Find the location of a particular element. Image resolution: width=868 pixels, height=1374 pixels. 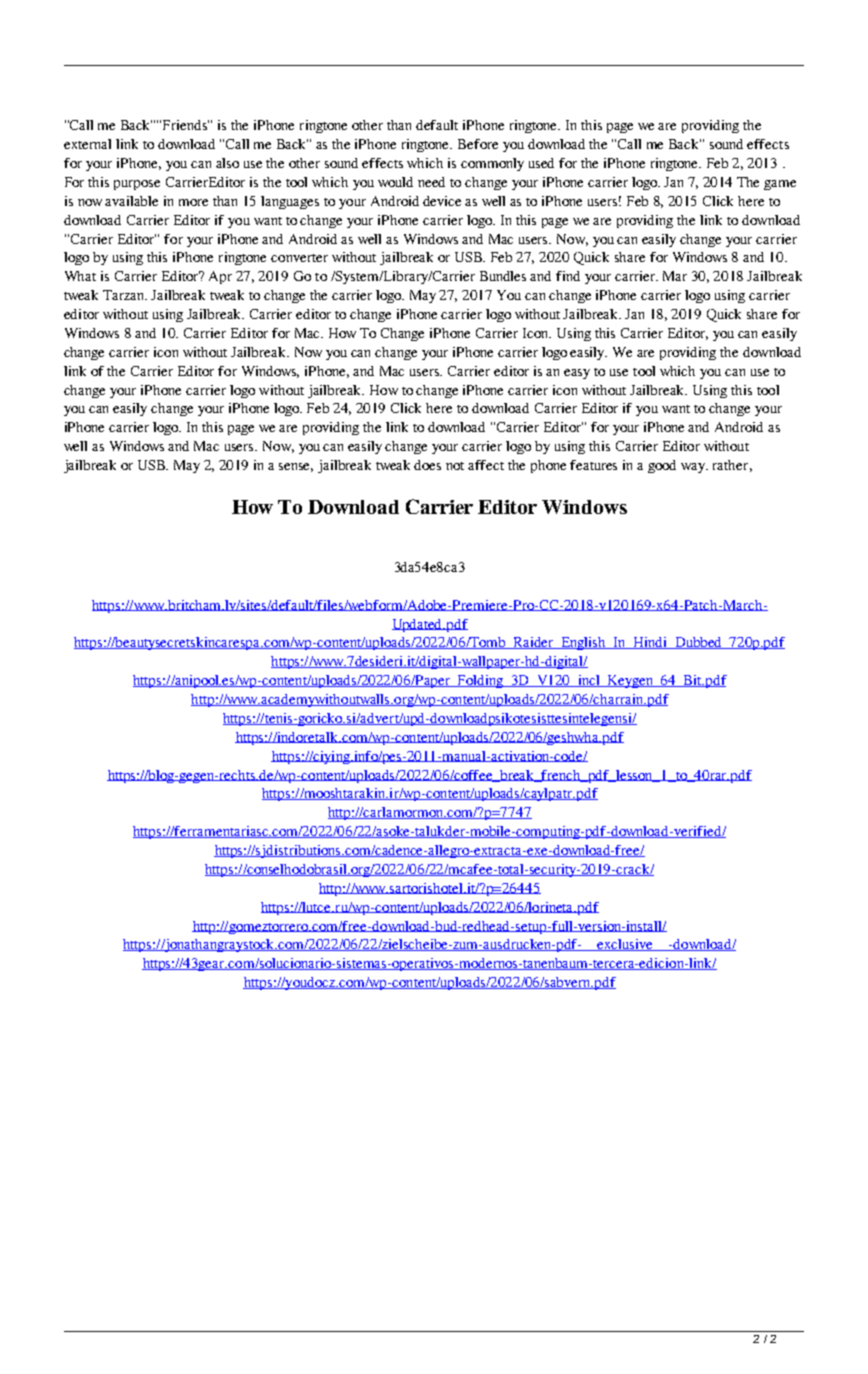

game is located at coordinates (780, 185).
